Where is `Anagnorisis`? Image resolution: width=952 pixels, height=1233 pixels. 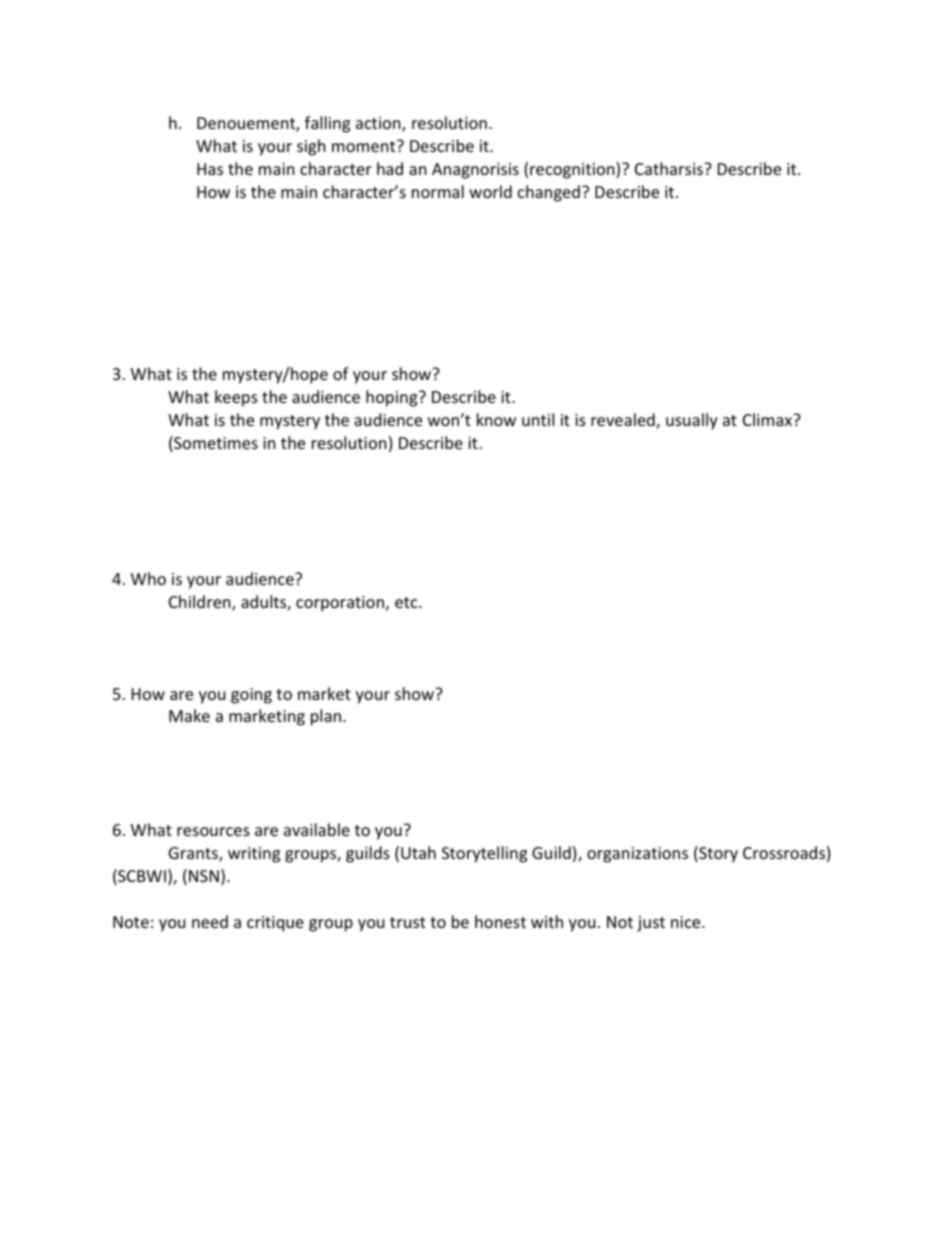 Anagnorisis is located at coordinates (475, 171).
